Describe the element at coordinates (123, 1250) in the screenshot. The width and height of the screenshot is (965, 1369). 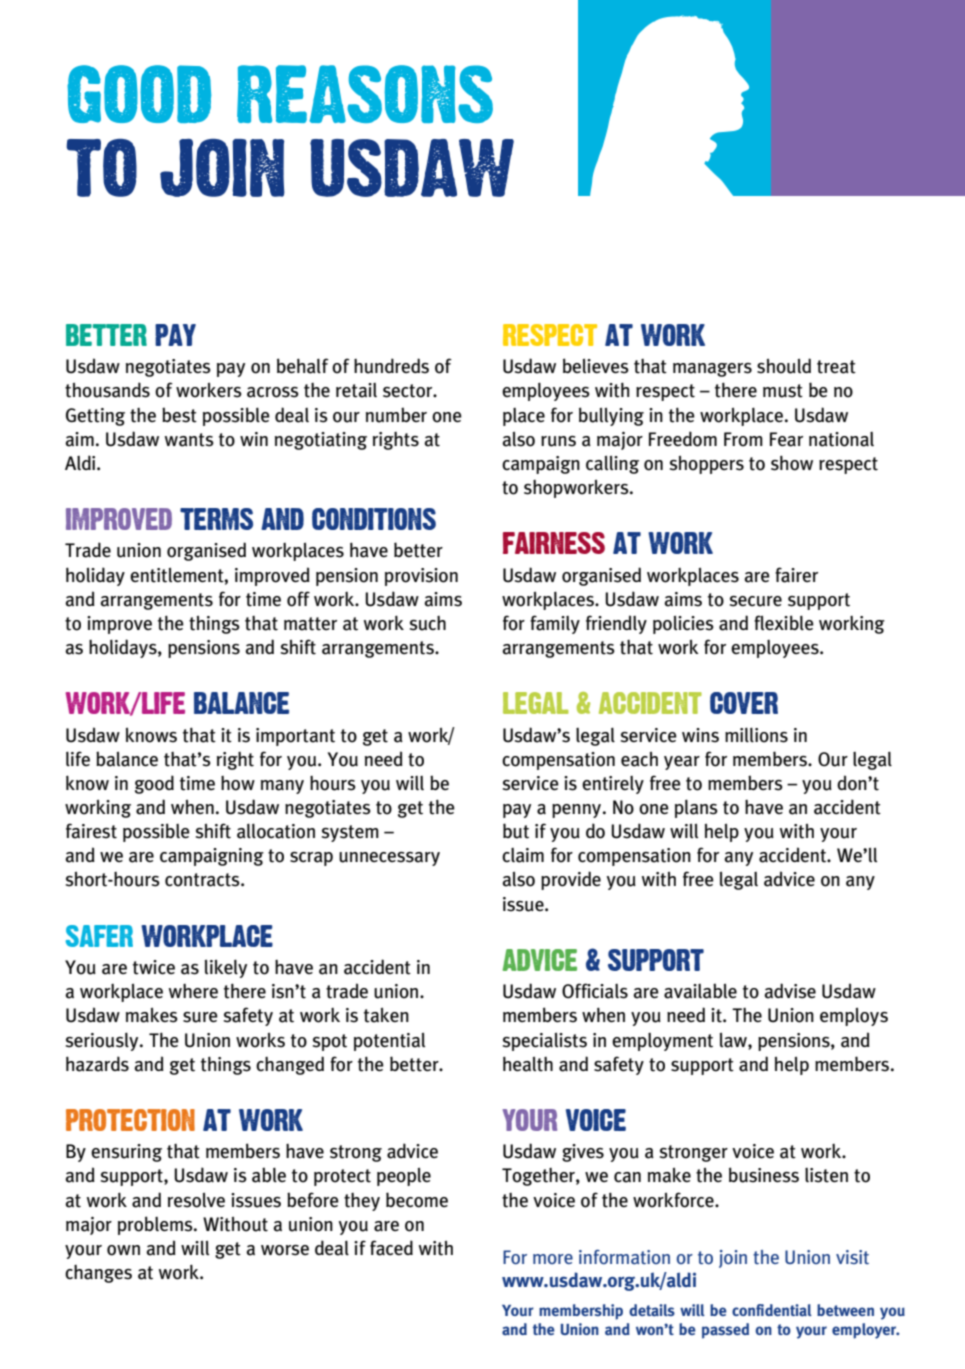
I see `own` at that location.
